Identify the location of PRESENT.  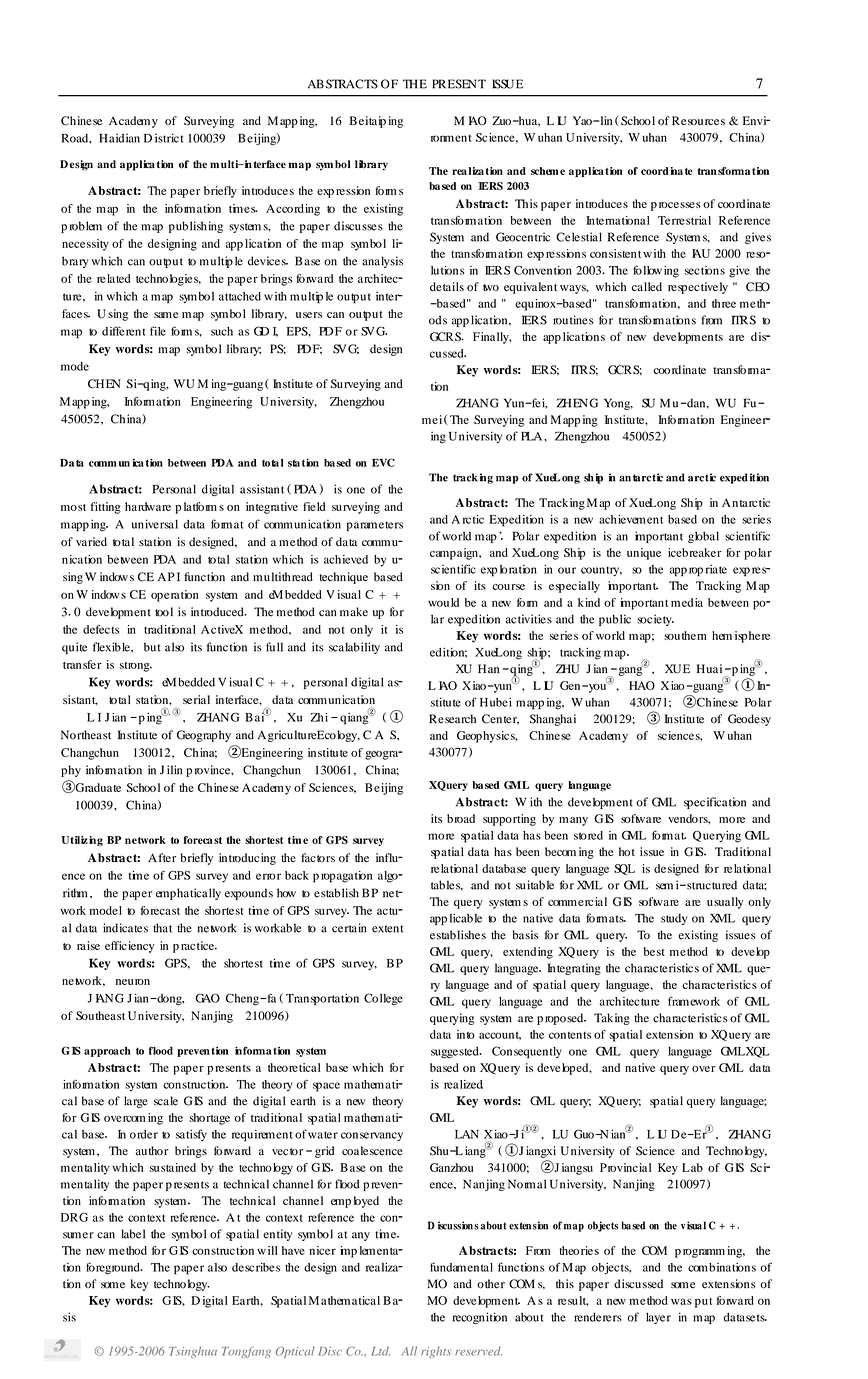
(459, 84).
